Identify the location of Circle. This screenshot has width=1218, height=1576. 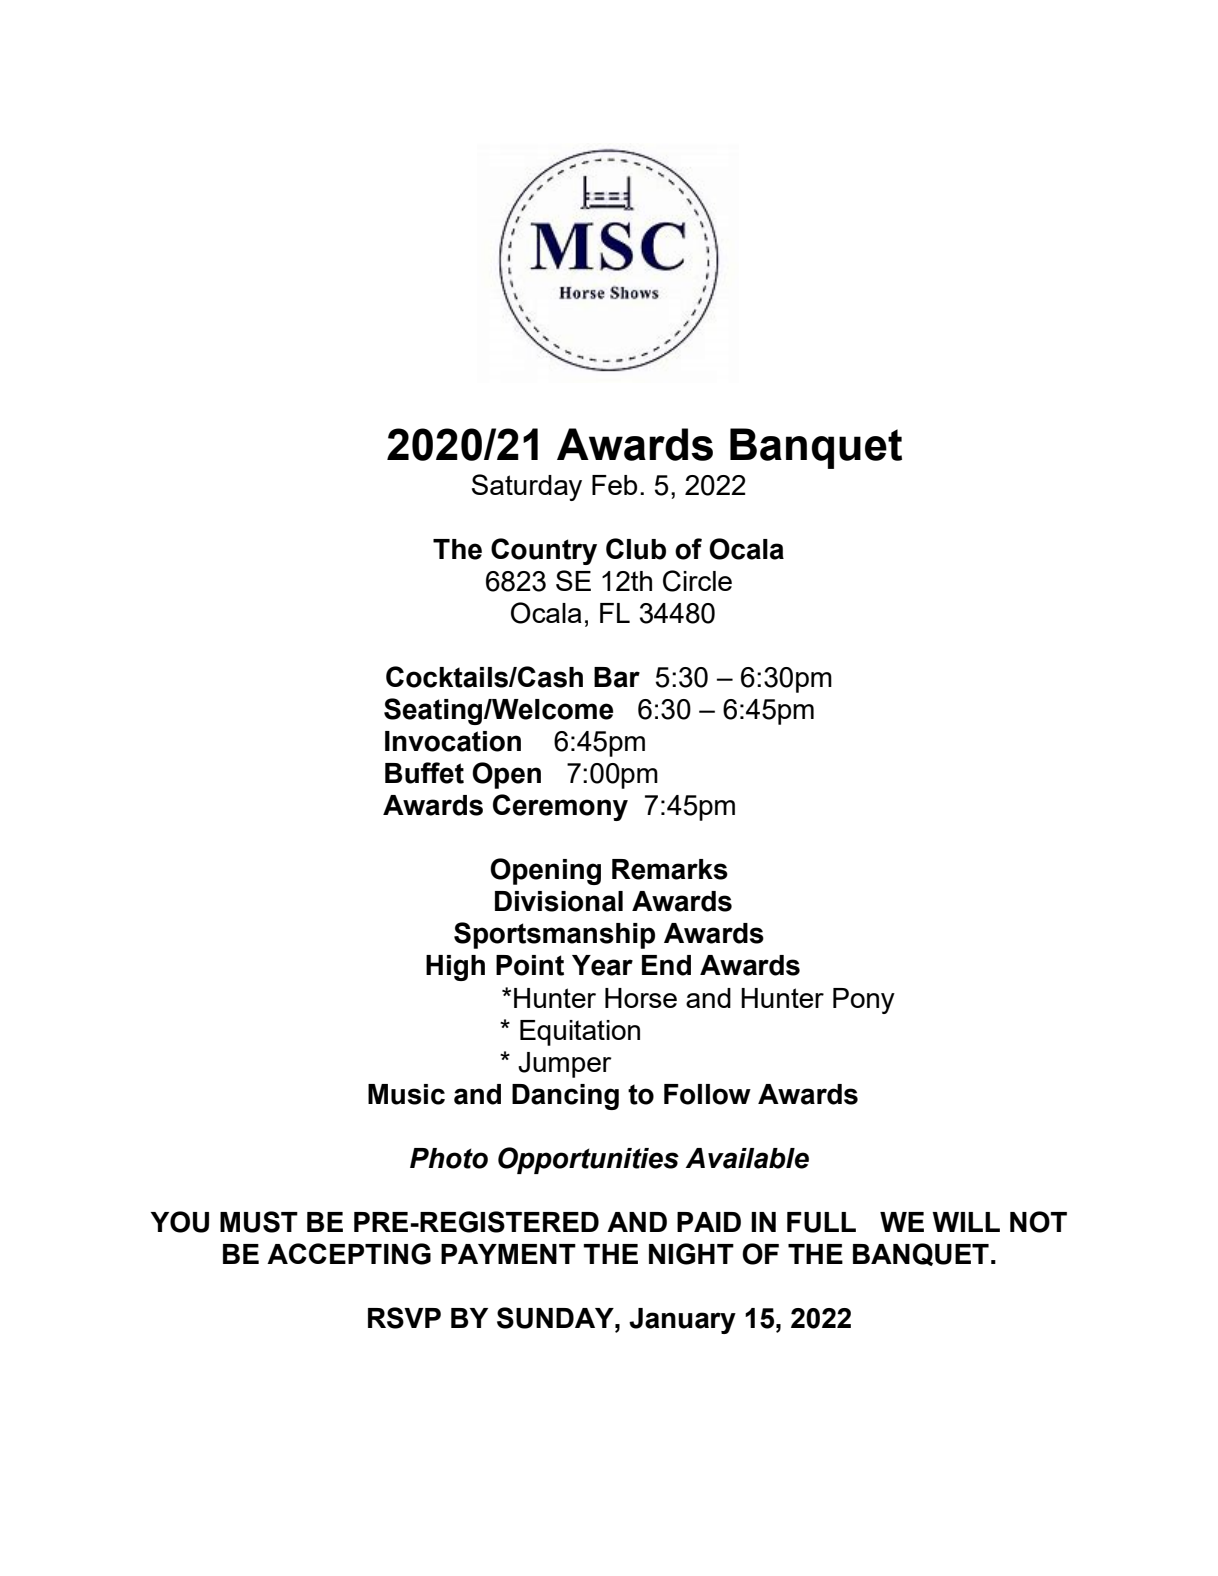
(697, 581).
